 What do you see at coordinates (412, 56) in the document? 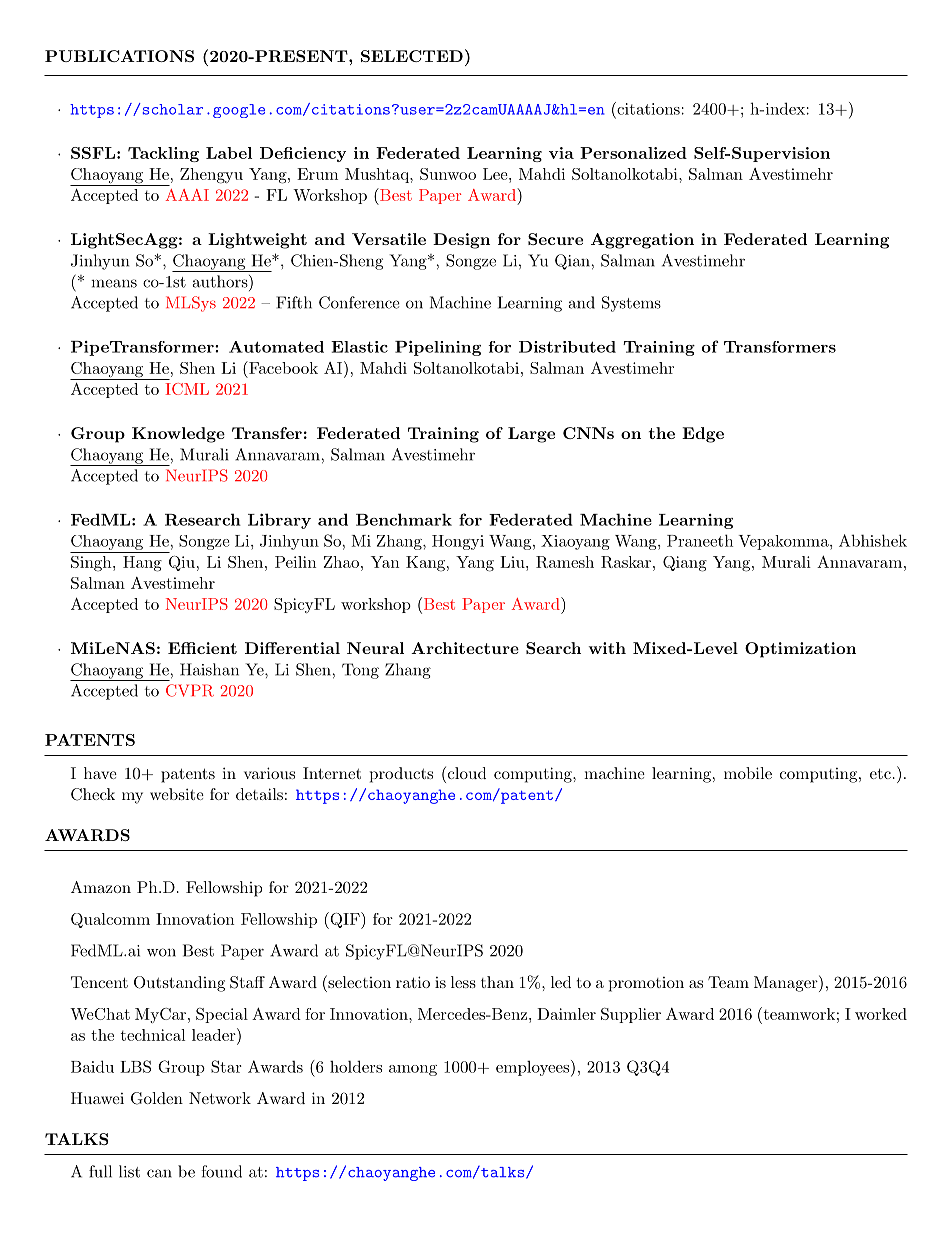
I see `SELECTED` at bounding box center [412, 56].
